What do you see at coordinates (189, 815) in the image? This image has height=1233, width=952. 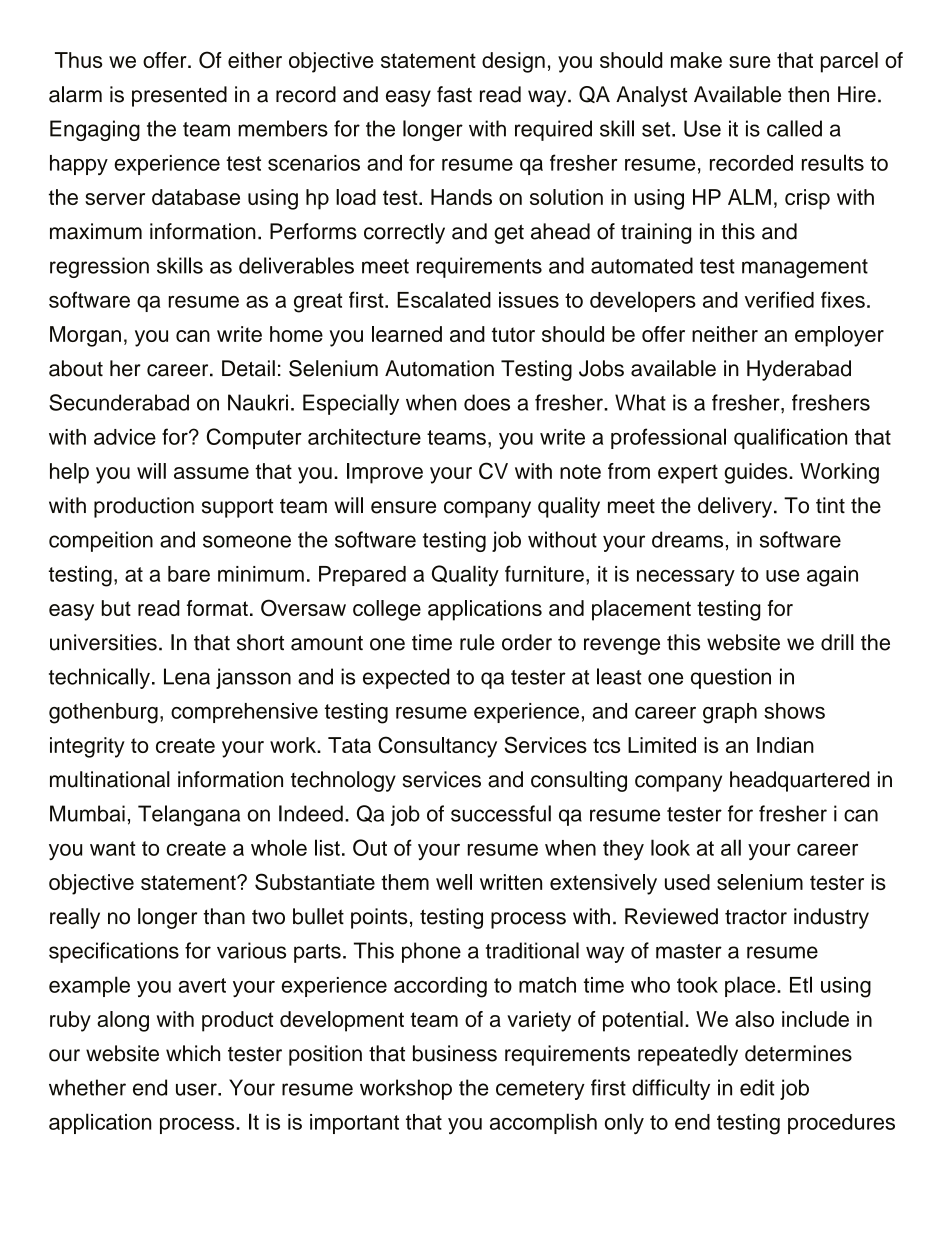 I see `Telangana` at bounding box center [189, 815].
